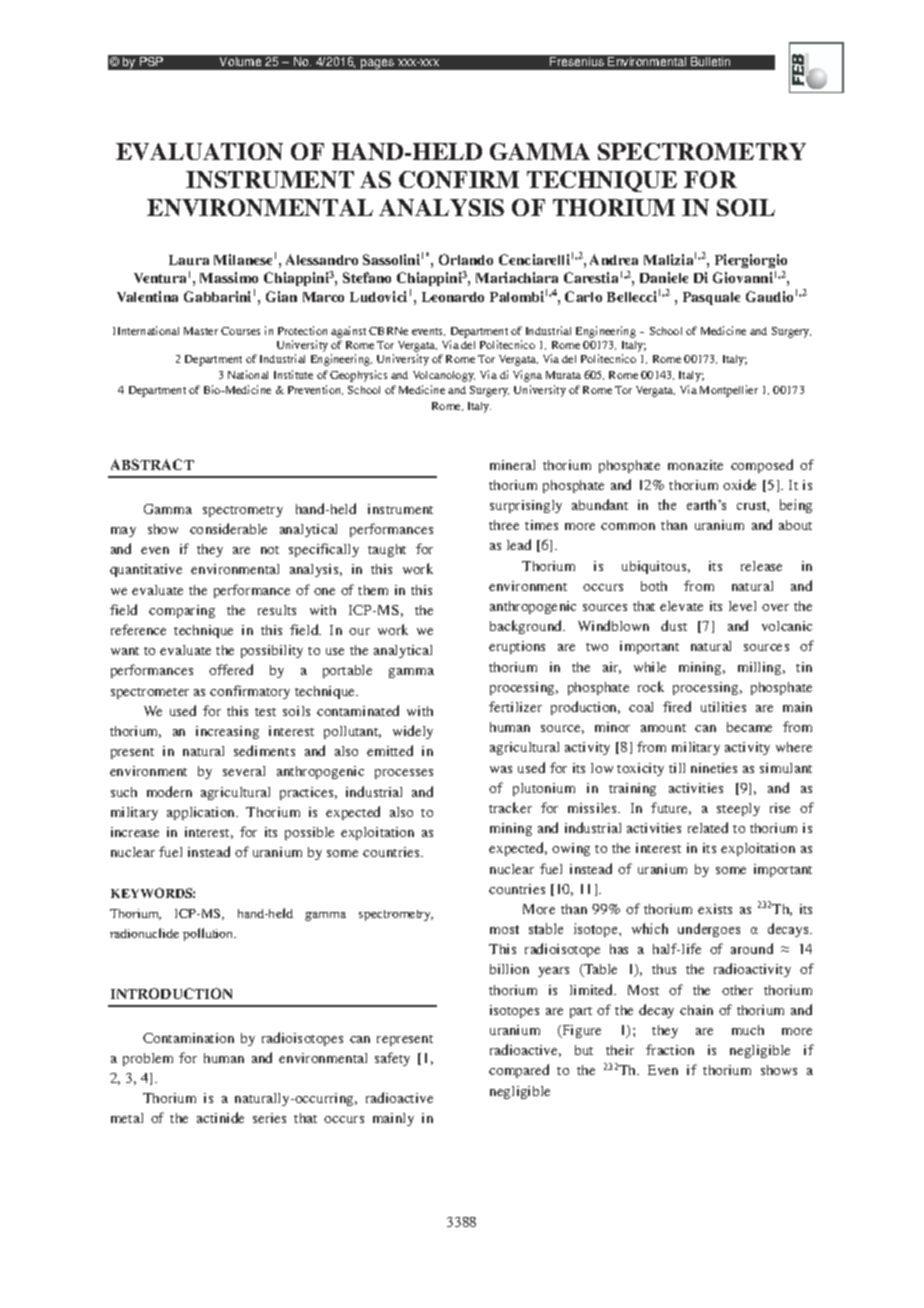 The image size is (924, 1308). Describe the element at coordinates (182, 611) in the image. I see `comparing` at that location.
